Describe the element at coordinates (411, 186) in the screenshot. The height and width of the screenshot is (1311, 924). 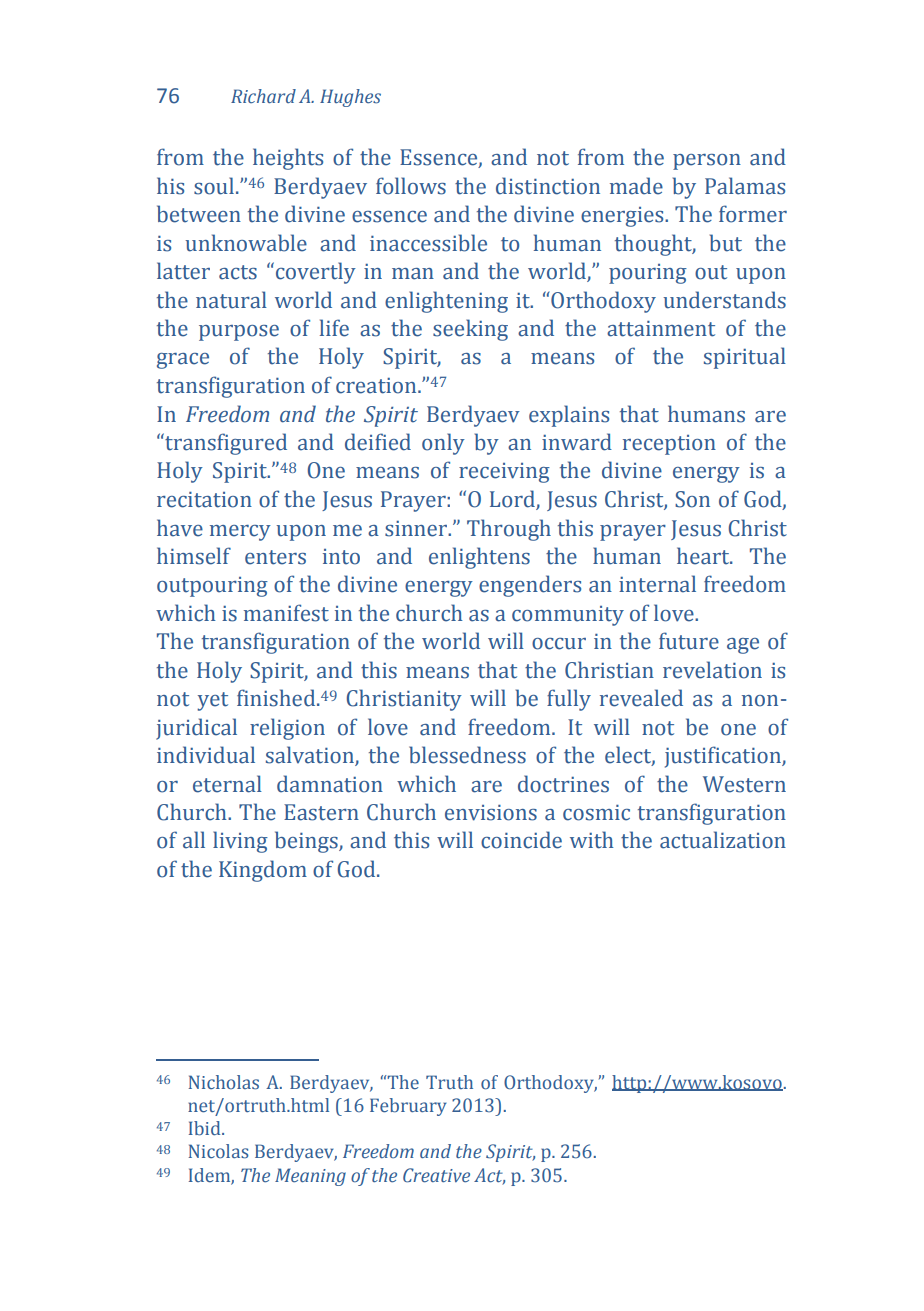
I see `follows` at that location.
